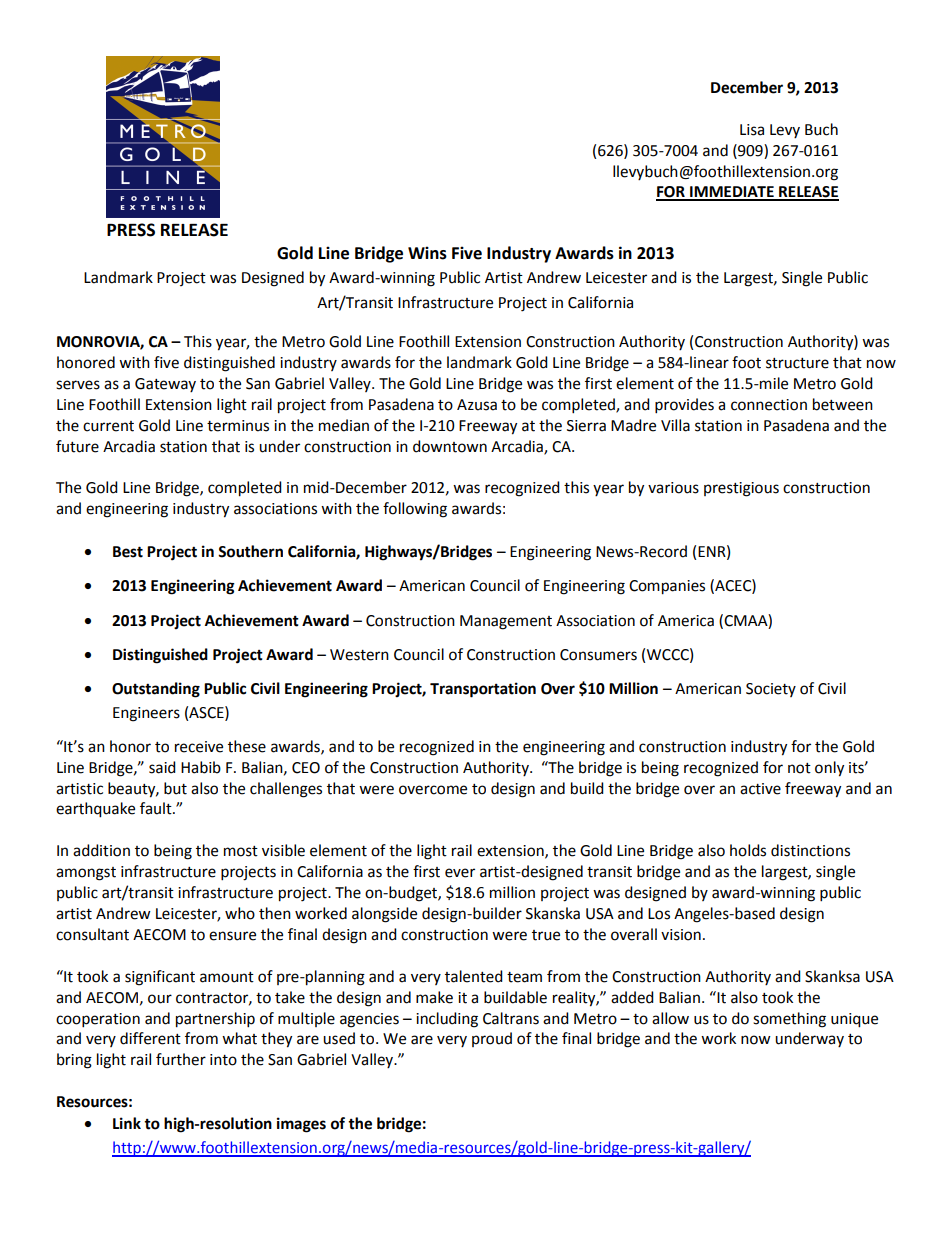 This screenshot has width=952, height=1233. What do you see at coordinates (156, 690) in the screenshot?
I see `Outstanding` at bounding box center [156, 690].
